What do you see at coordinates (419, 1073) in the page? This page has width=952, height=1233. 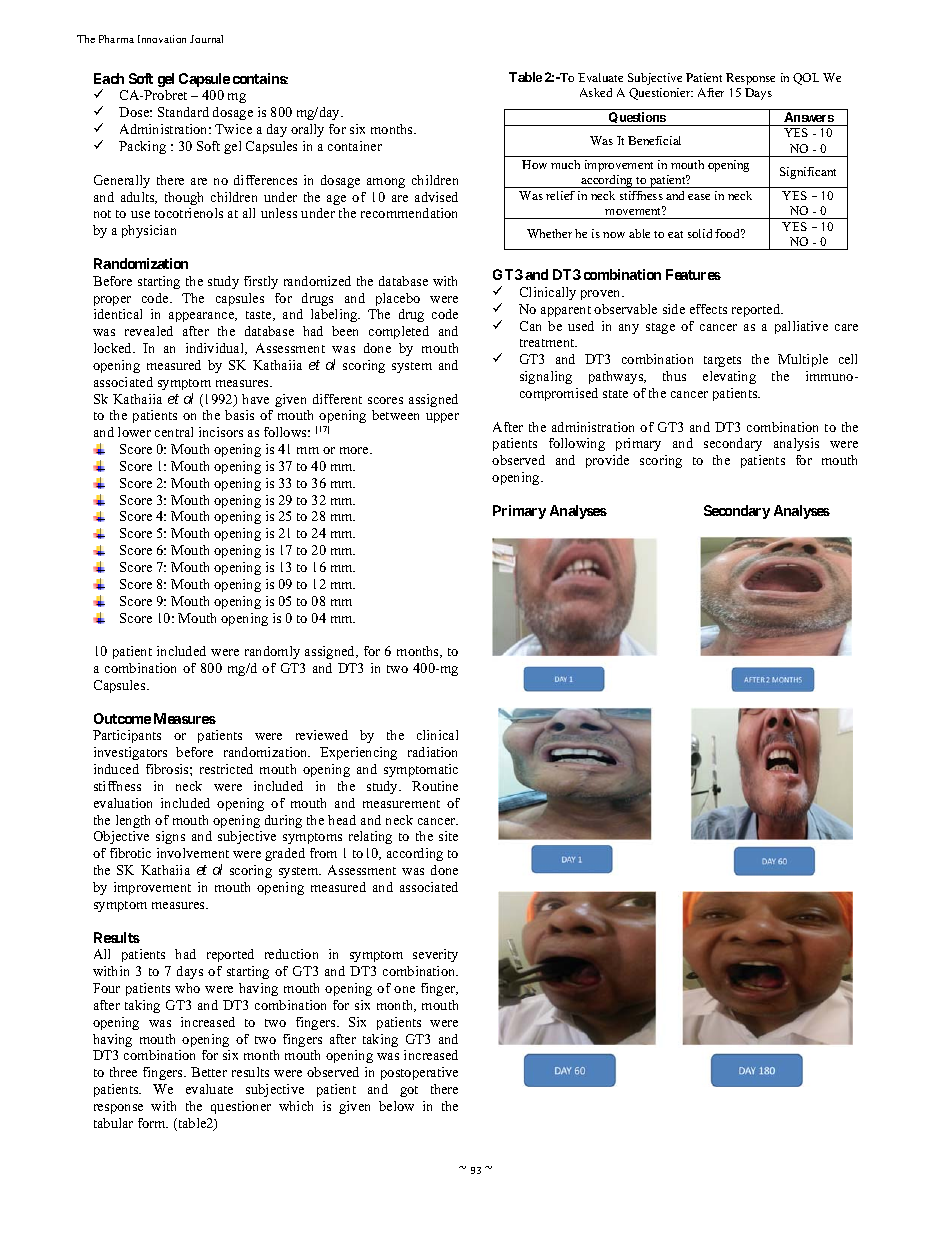 I see `postoperative` at bounding box center [419, 1073].
